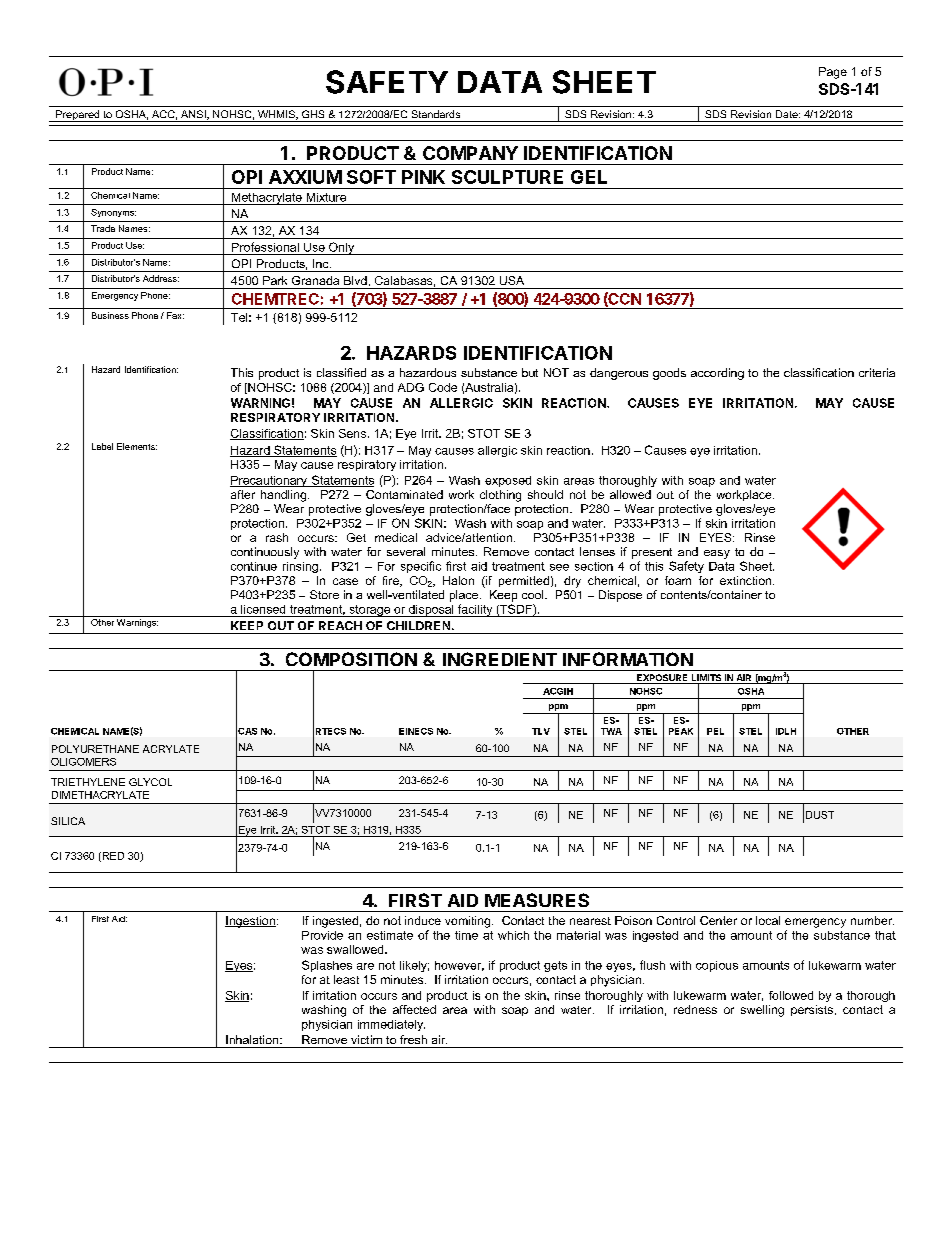  What do you see at coordinates (78, 116) in the image?
I see `Prepared` at bounding box center [78, 116].
